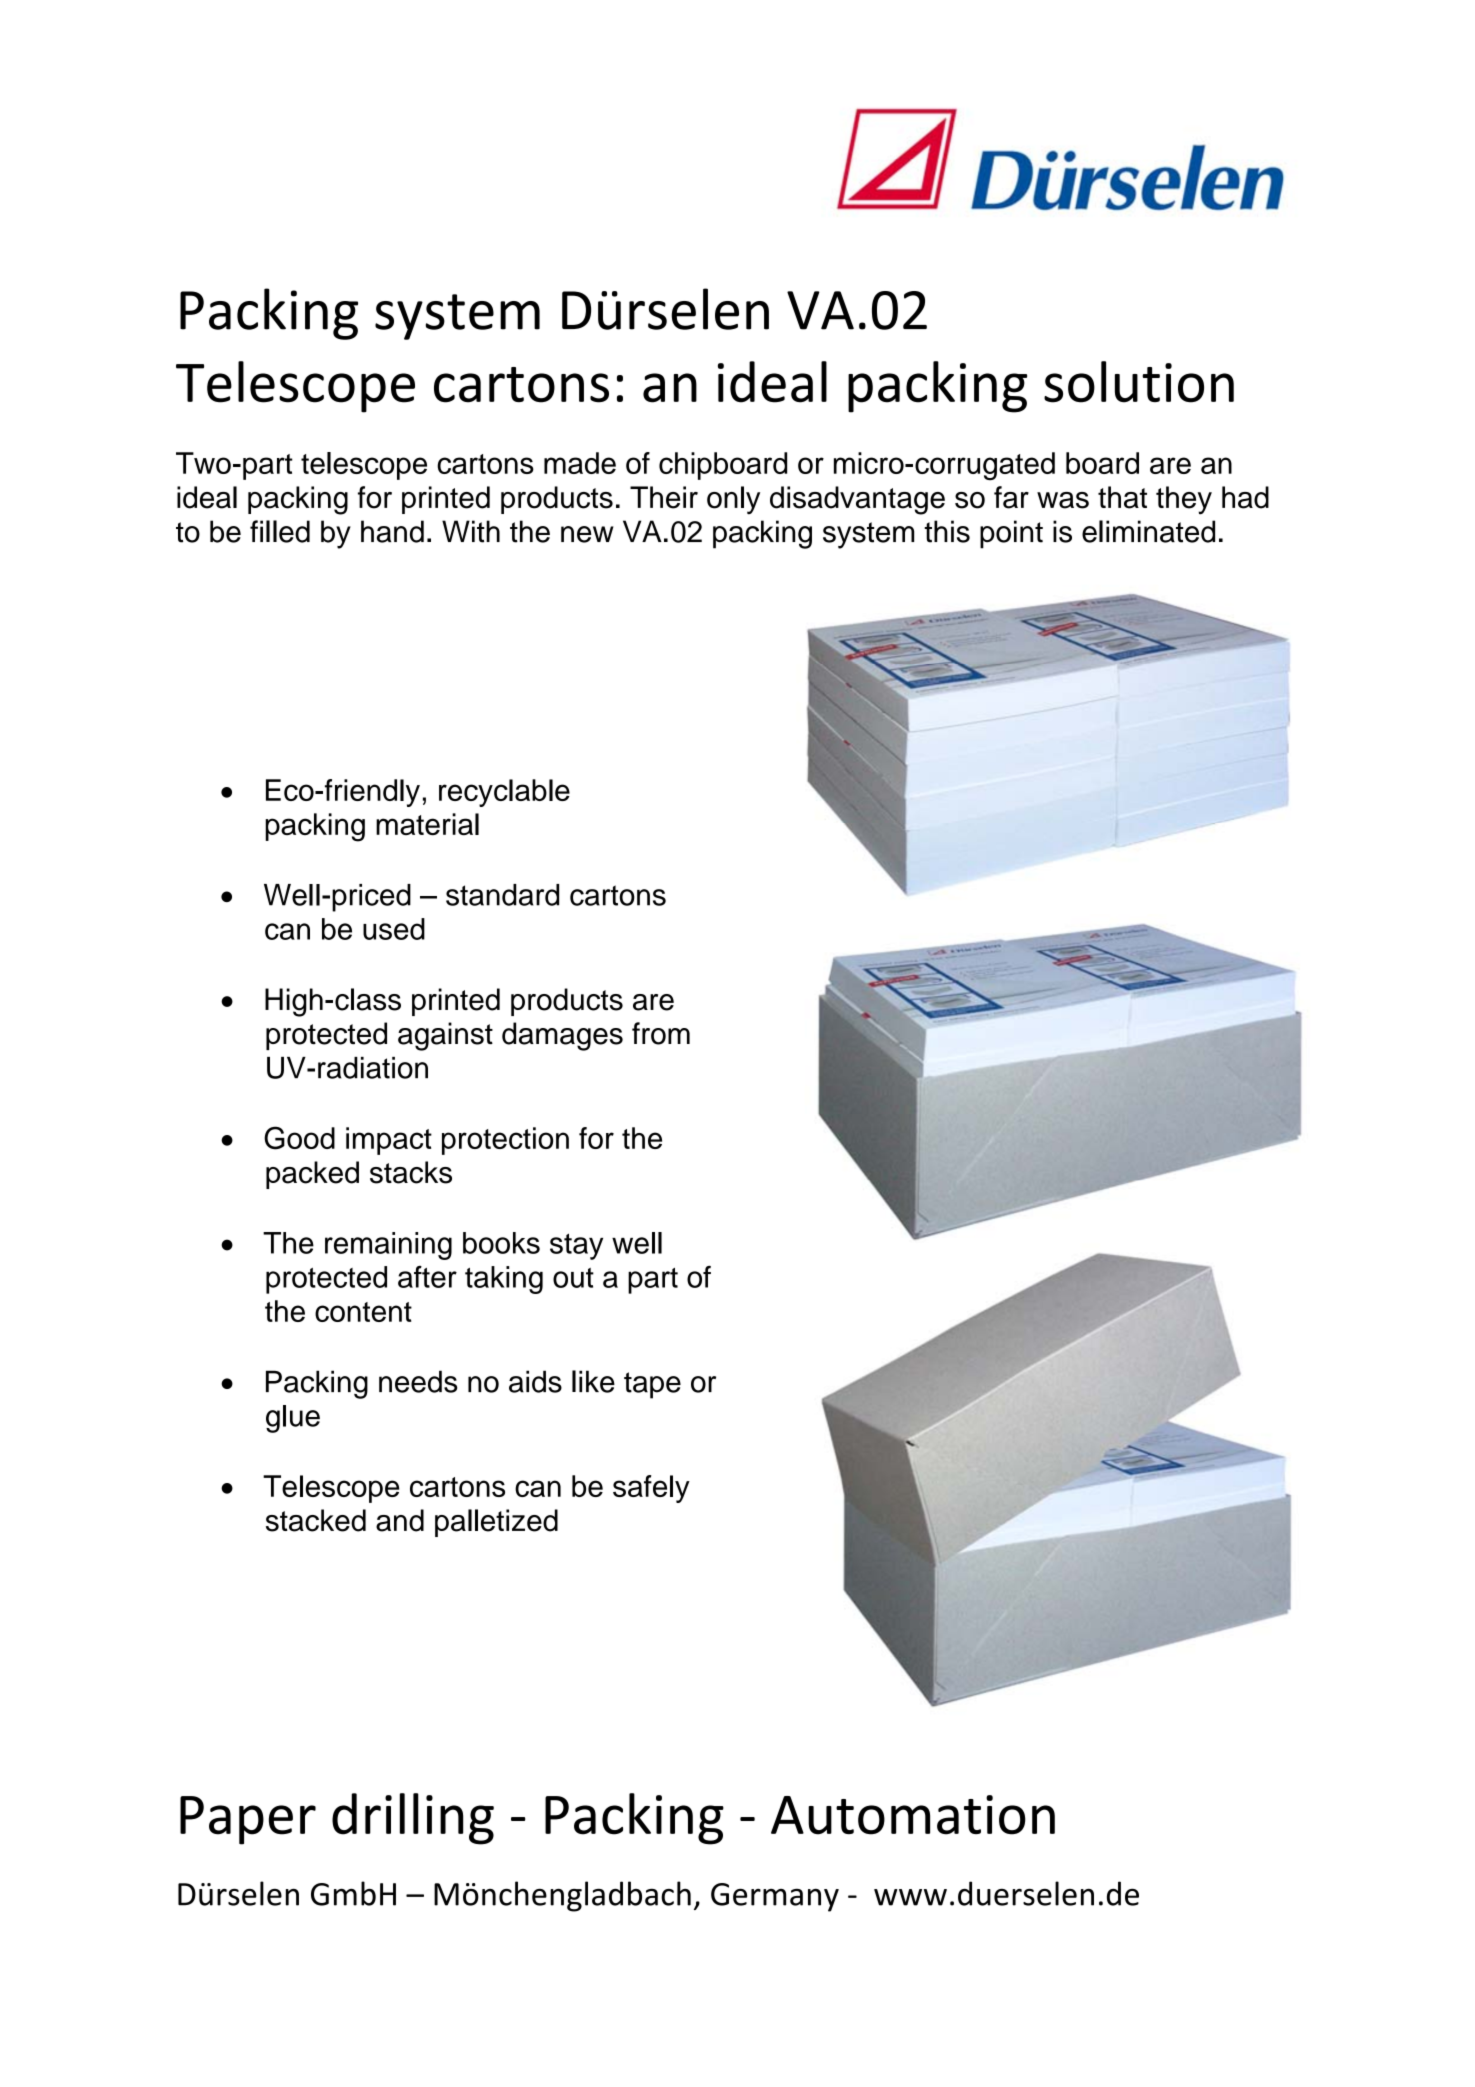 The image size is (1475, 2087). Describe the element at coordinates (389, 1141) in the image. I see `impact` at that location.
